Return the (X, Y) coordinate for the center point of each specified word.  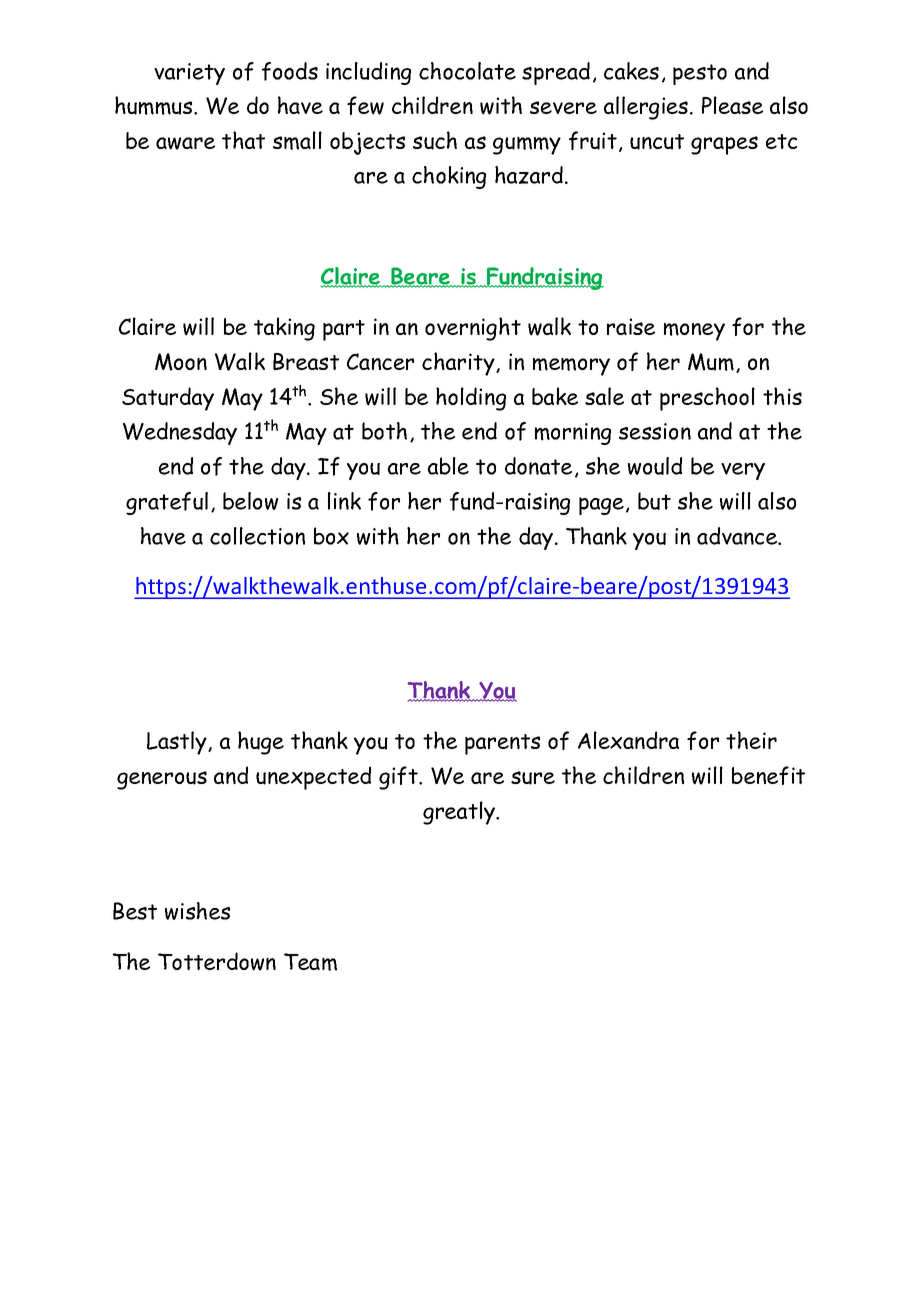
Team (310, 962)
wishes (197, 911)
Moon (181, 362)
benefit (768, 775)
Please (732, 105)
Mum (711, 362)
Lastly (178, 743)
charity (459, 364)
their (751, 740)
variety (189, 74)
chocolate (467, 71)
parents (502, 744)
